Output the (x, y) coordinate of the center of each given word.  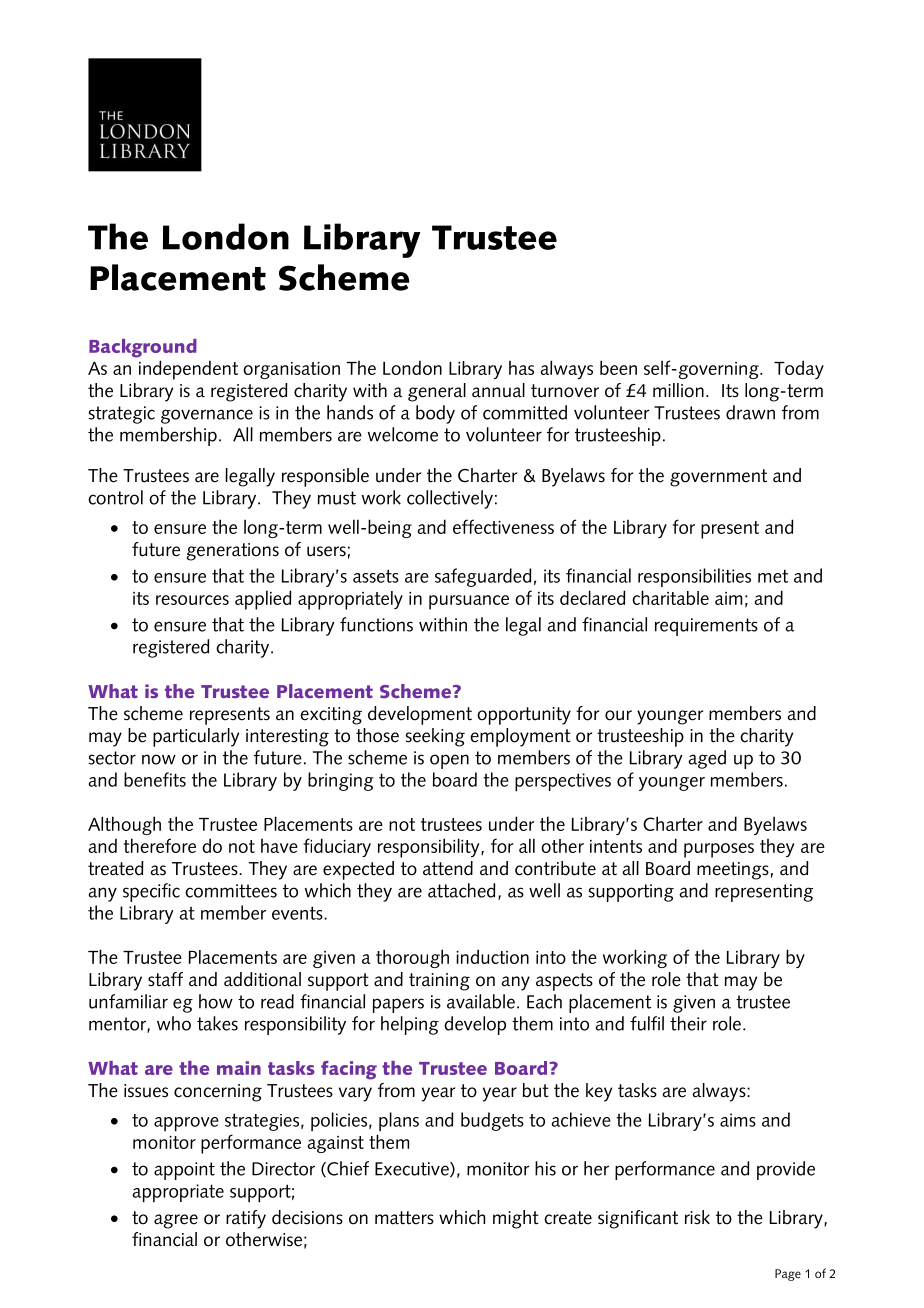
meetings (733, 871)
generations (233, 552)
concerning (218, 1093)
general (437, 392)
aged (707, 759)
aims (738, 1120)
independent (188, 370)
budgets (492, 1121)
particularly (196, 737)
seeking (435, 737)
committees (231, 891)
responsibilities (694, 577)
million (678, 390)
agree (176, 1221)
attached (461, 890)
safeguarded (483, 577)
